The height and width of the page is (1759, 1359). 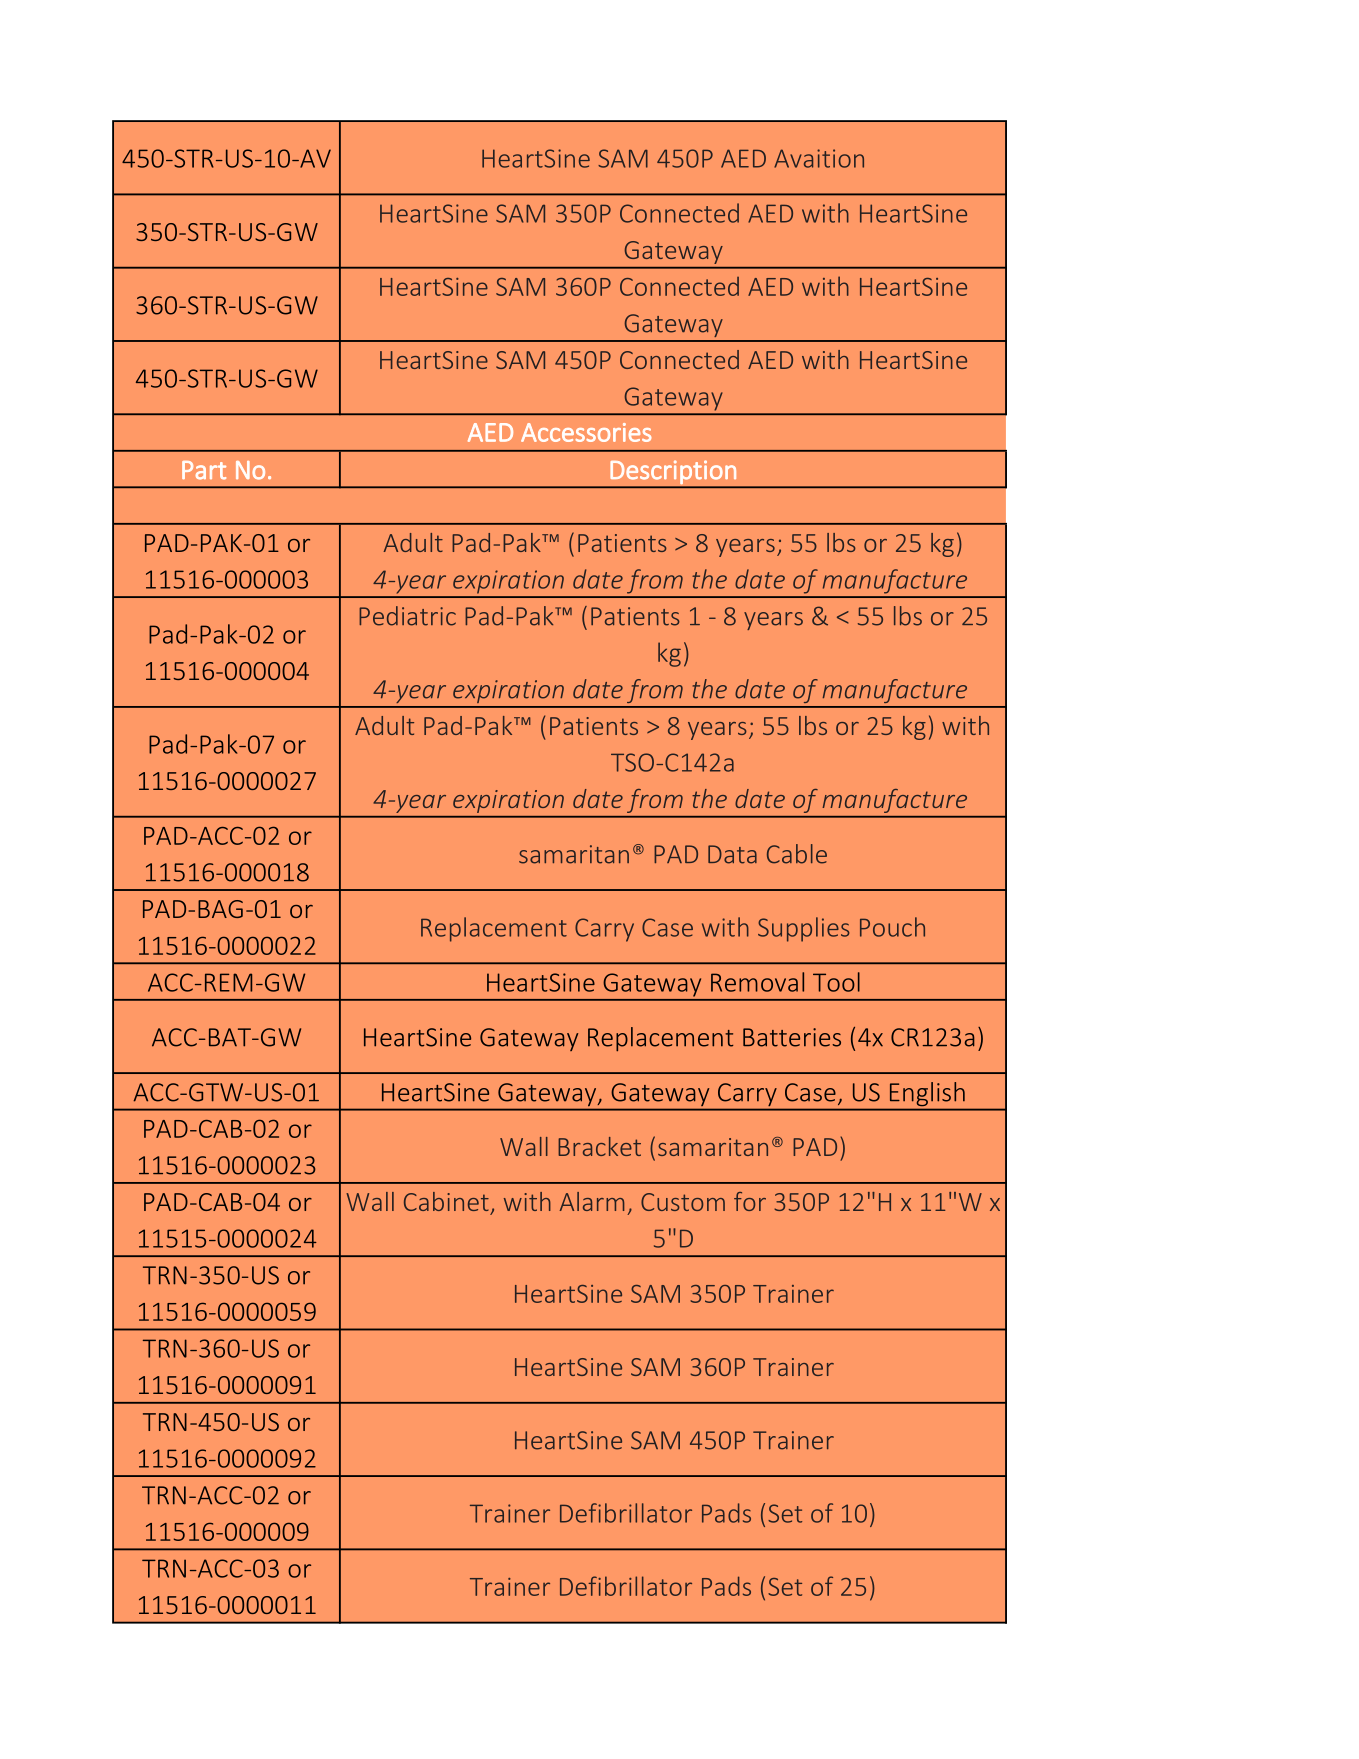 I want to click on Tool, so click(x=836, y=982).
